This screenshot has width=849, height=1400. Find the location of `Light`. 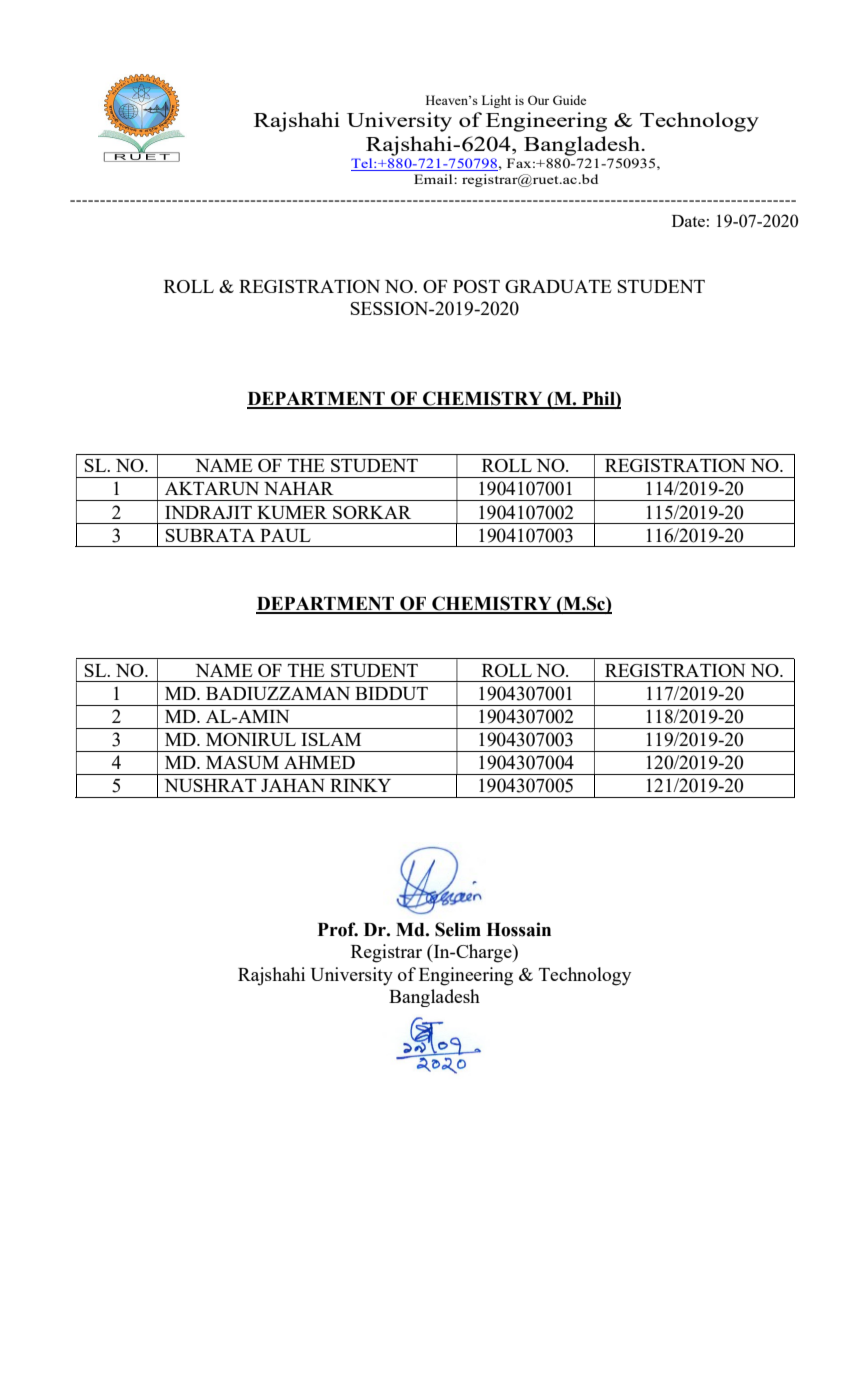

Light is located at coordinates (496, 101).
